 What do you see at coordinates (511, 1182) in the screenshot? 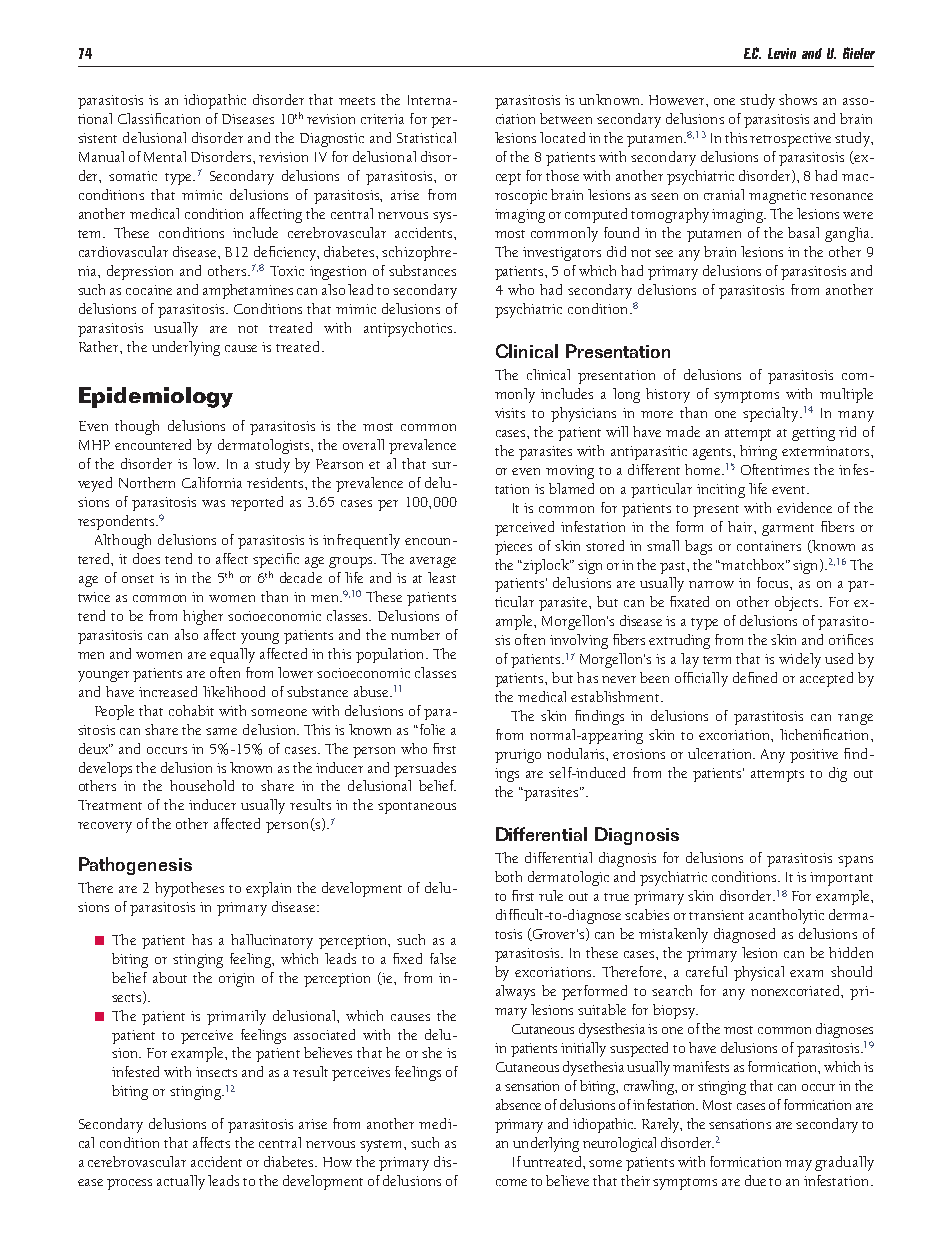
I see `come` at bounding box center [511, 1182].
